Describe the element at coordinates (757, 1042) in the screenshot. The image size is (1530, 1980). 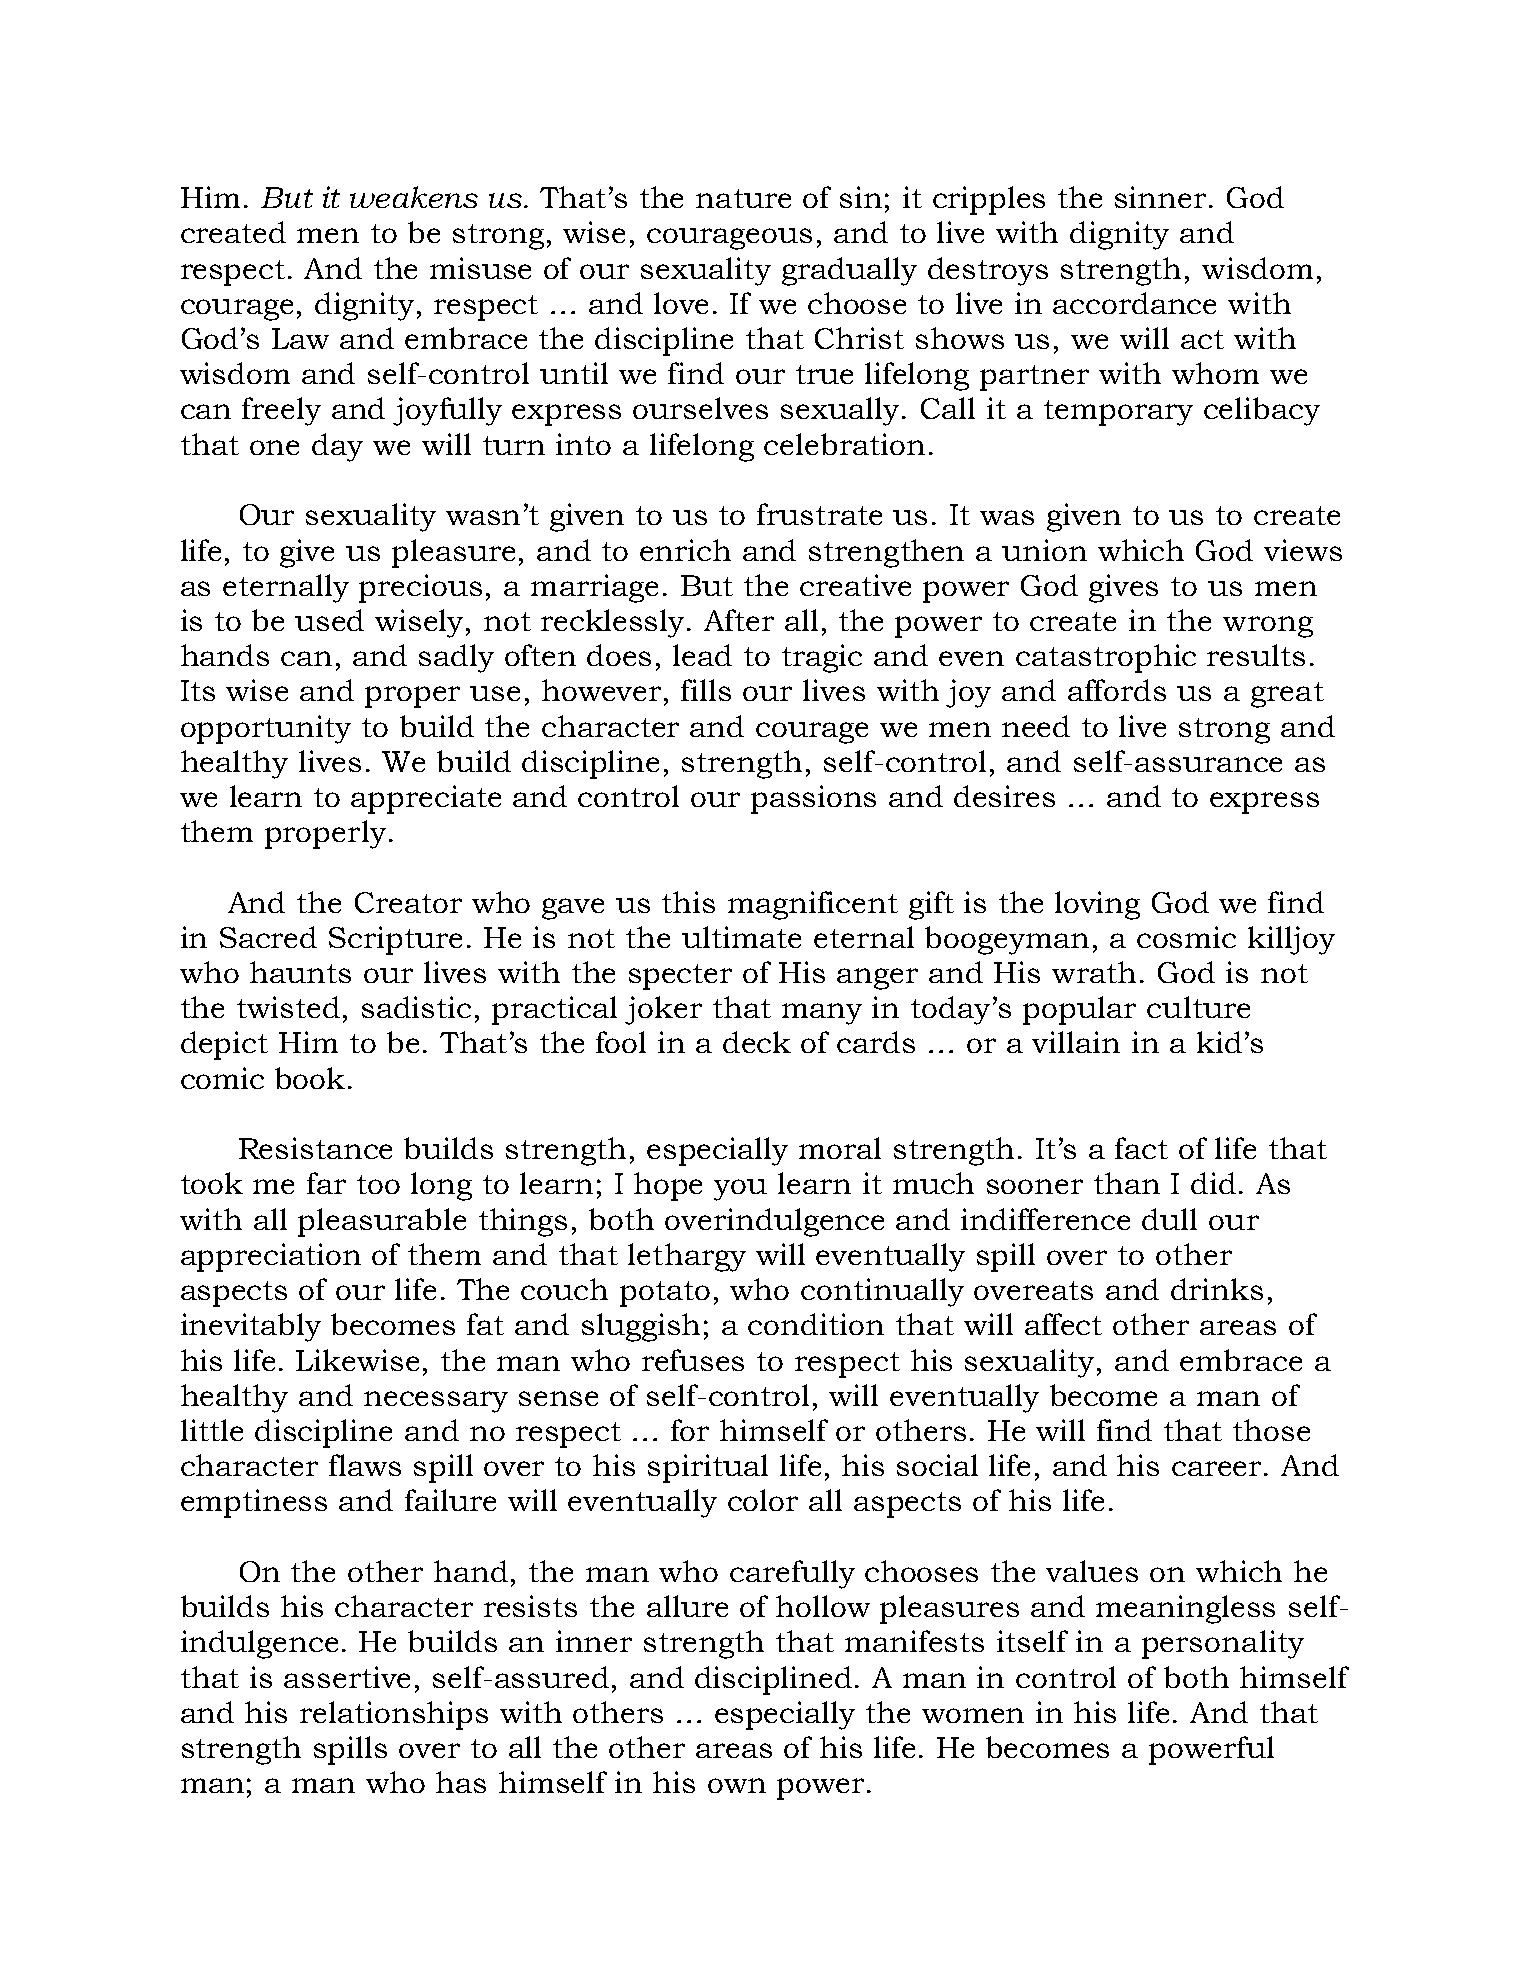
I see `deck` at that location.
